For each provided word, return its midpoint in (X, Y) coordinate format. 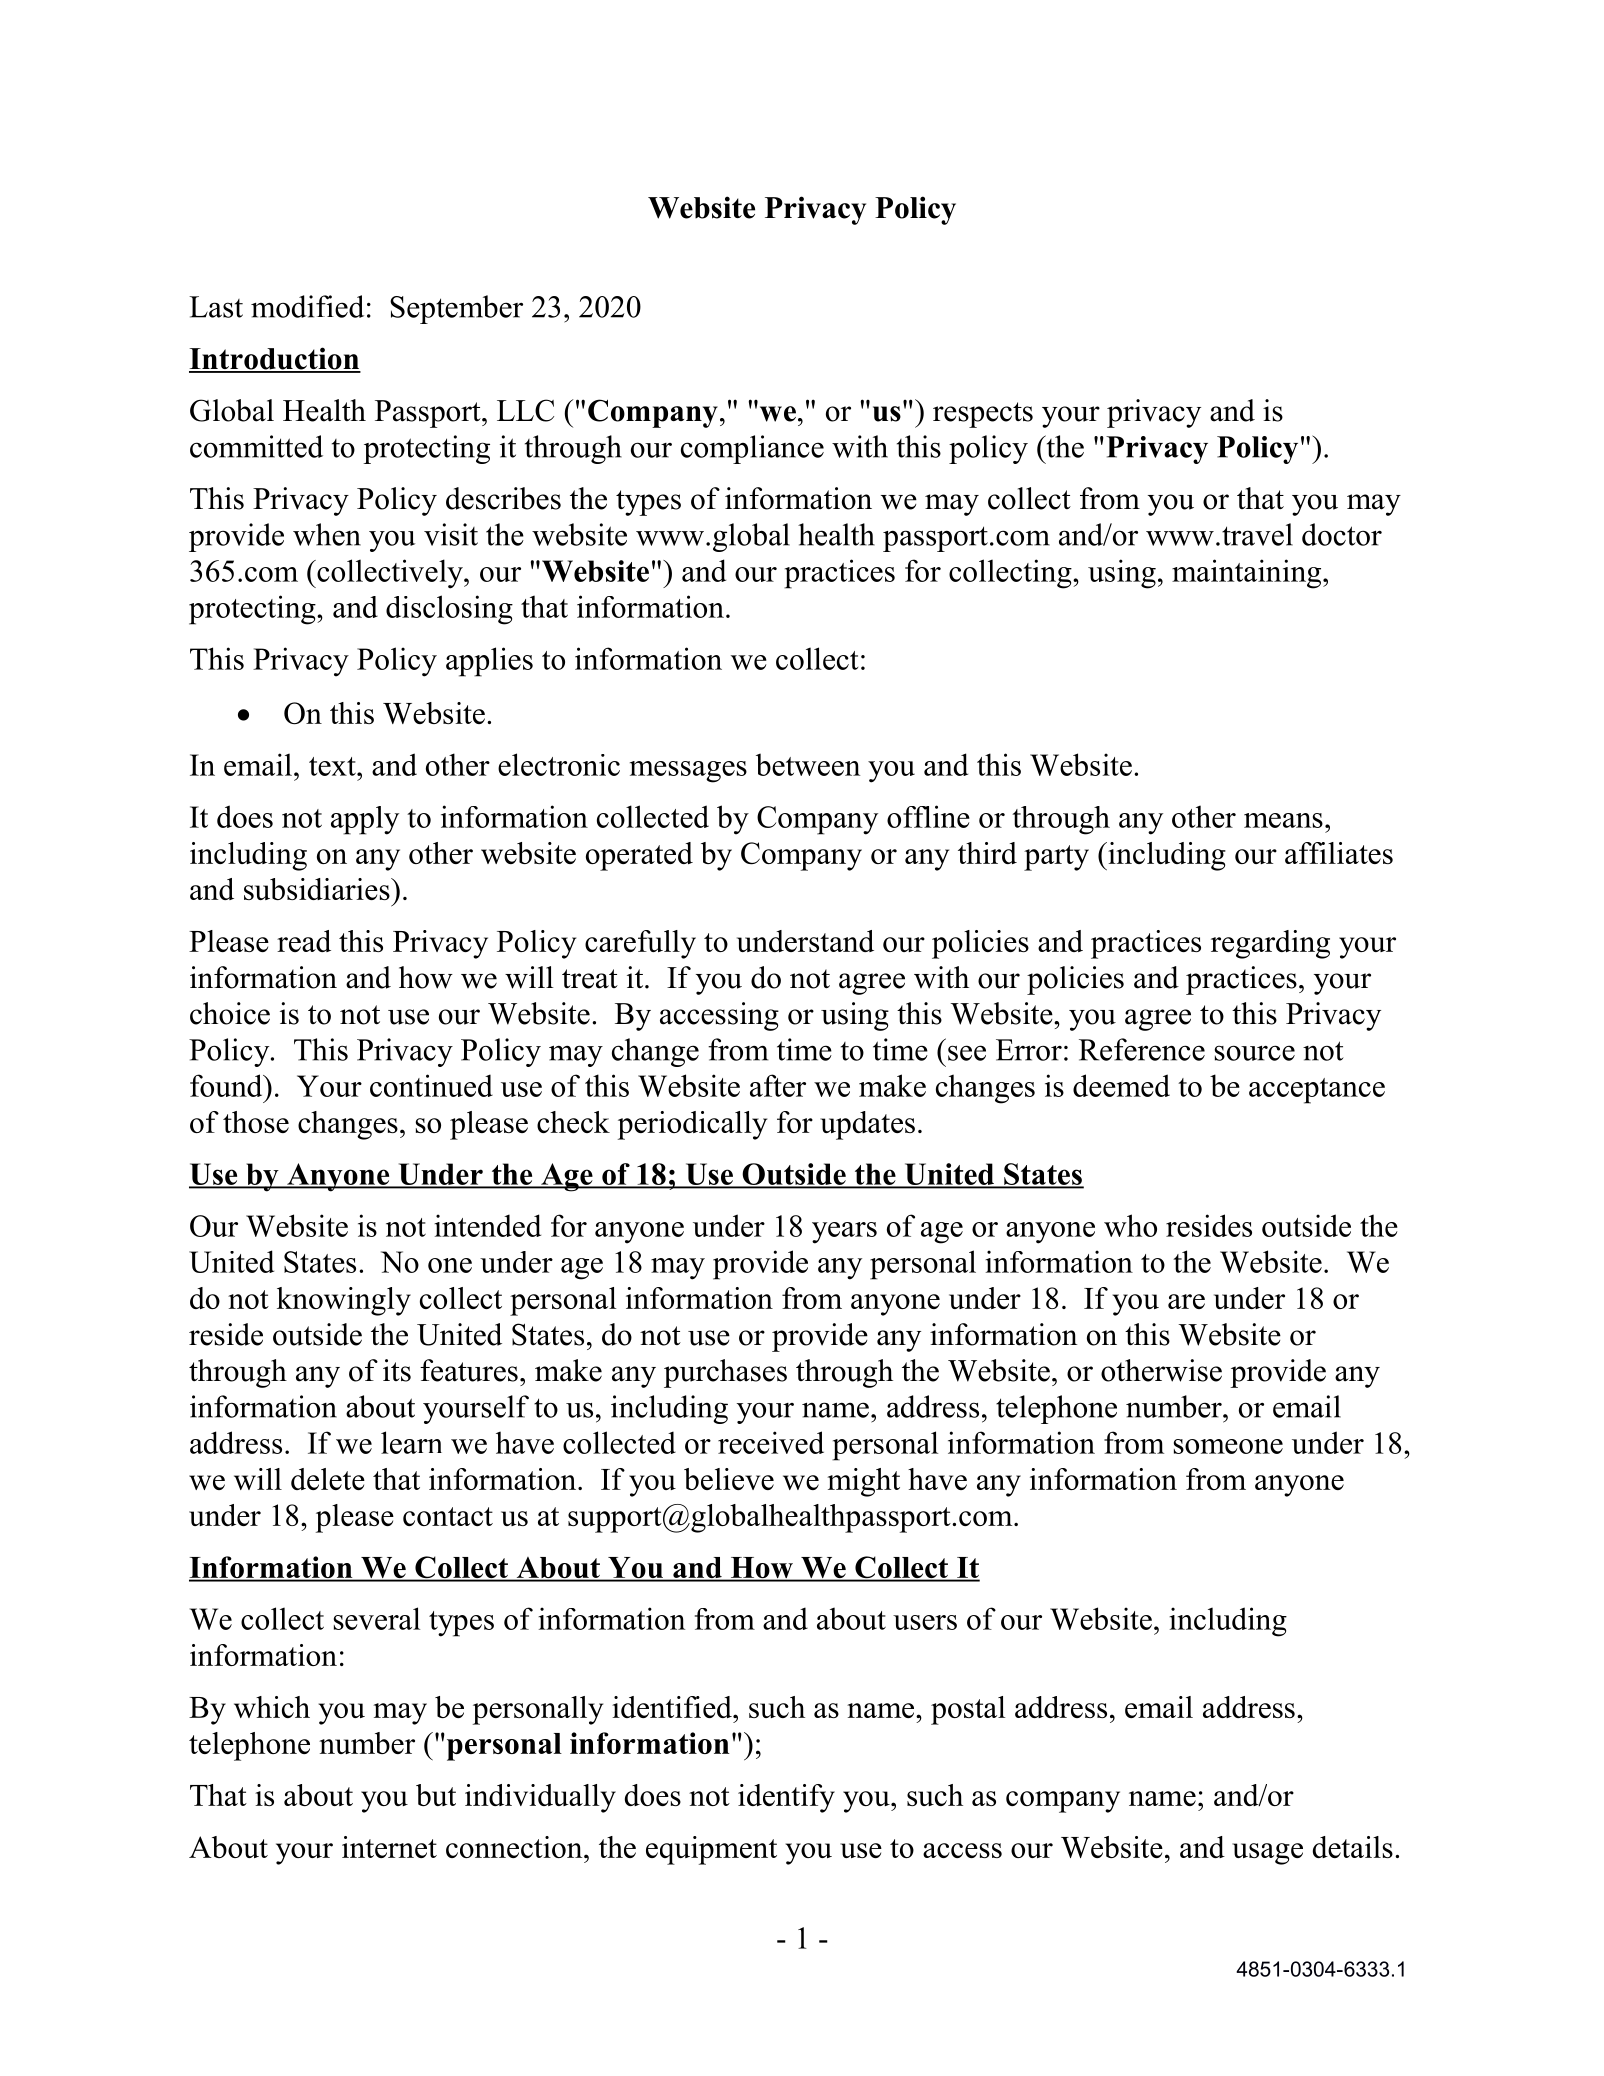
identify (786, 1798)
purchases (725, 1373)
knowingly (344, 1301)
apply (365, 820)
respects (983, 415)
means (1283, 820)
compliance (752, 449)
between (808, 764)
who (1130, 1225)
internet (389, 1847)
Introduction (275, 359)
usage (1267, 1854)
